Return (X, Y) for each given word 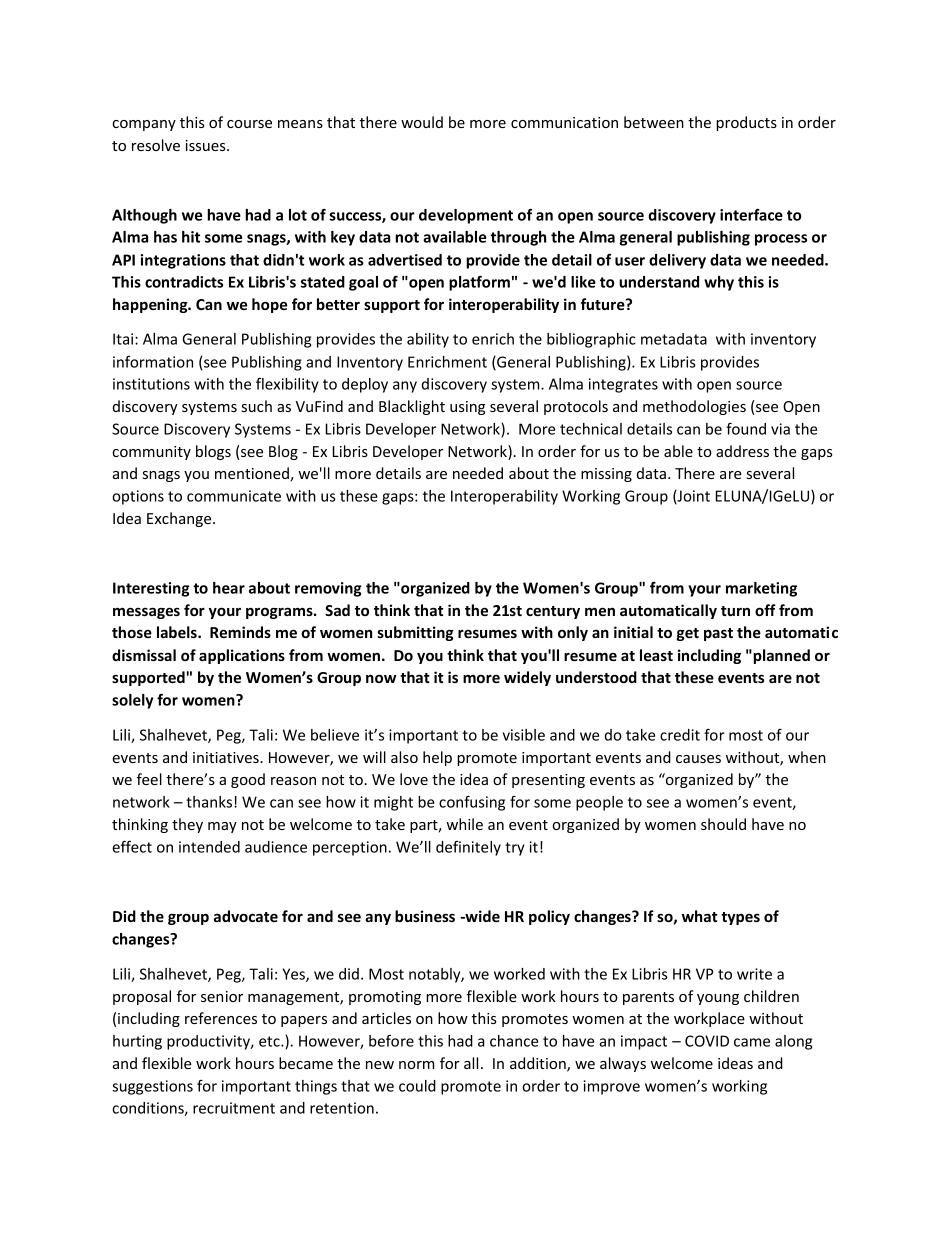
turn (735, 611)
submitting (415, 633)
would (422, 122)
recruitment (234, 1108)
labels (178, 632)
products (746, 123)
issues (206, 145)
